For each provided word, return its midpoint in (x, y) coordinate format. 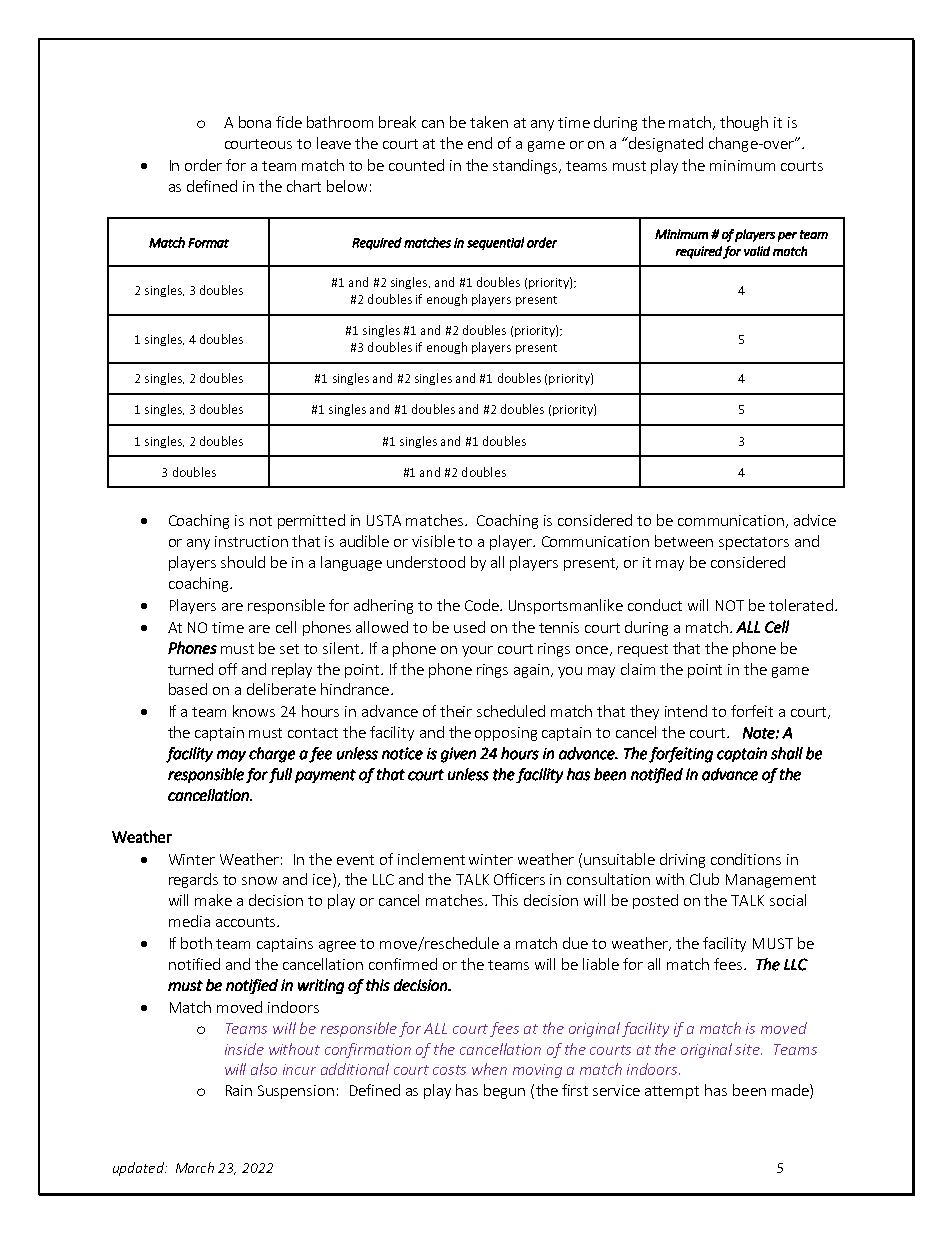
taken (489, 122)
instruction (251, 541)
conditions (746, 859)
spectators (754, 543)
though (744, 123)
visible (433, 541)
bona (255, 122)
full (280, 775)
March (195, 1167)
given (458, 755)
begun (504, 1091)
